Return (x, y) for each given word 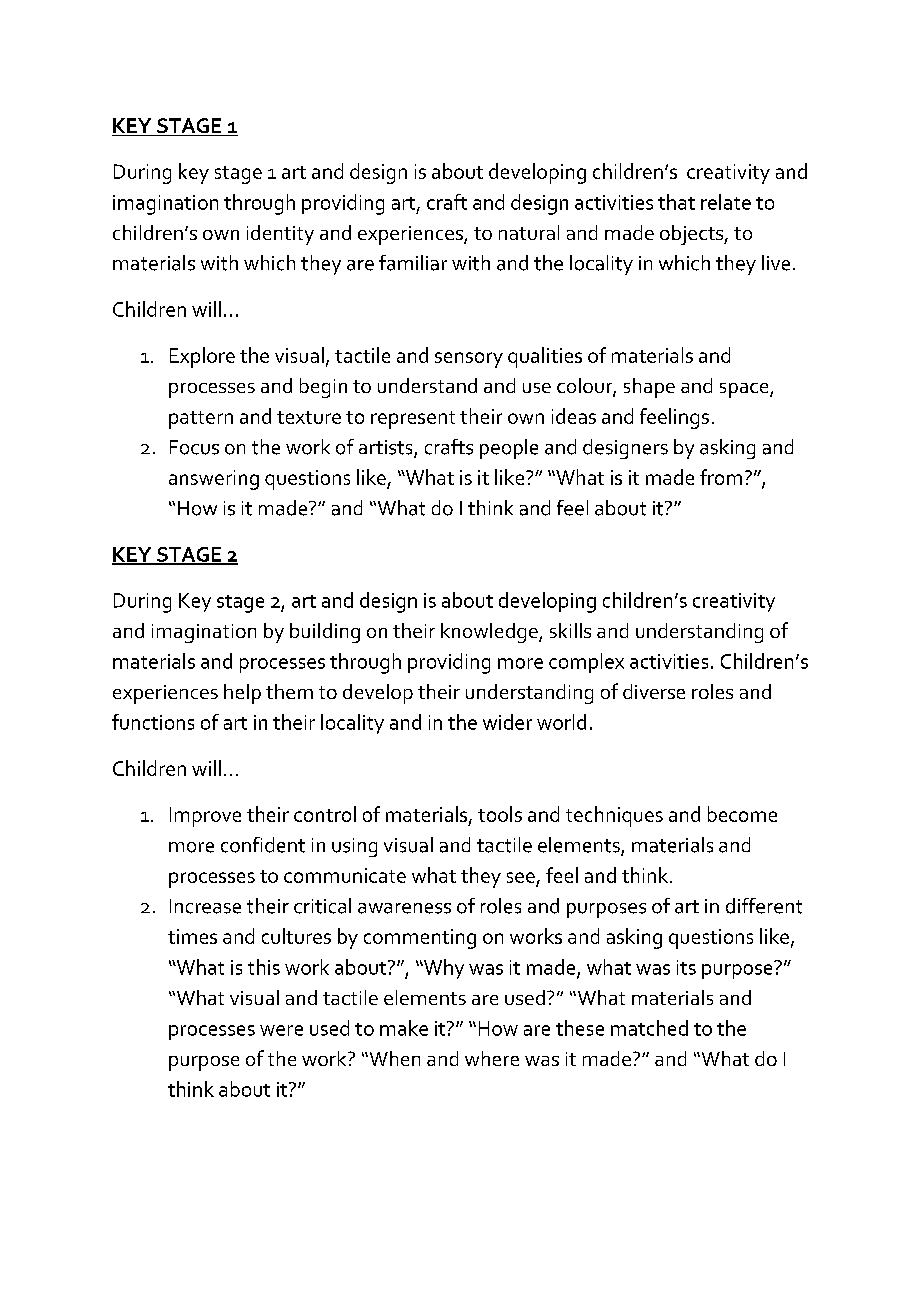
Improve (205, 817)
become (742, 814)
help (242, 694)
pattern (201, 420)
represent (413, 420)
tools (500, 814)
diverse (654, 691)
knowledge (490, 633)
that (676, 202)
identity (280, 235)
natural (529, 232)
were (281, 1030)
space (745, 390)
